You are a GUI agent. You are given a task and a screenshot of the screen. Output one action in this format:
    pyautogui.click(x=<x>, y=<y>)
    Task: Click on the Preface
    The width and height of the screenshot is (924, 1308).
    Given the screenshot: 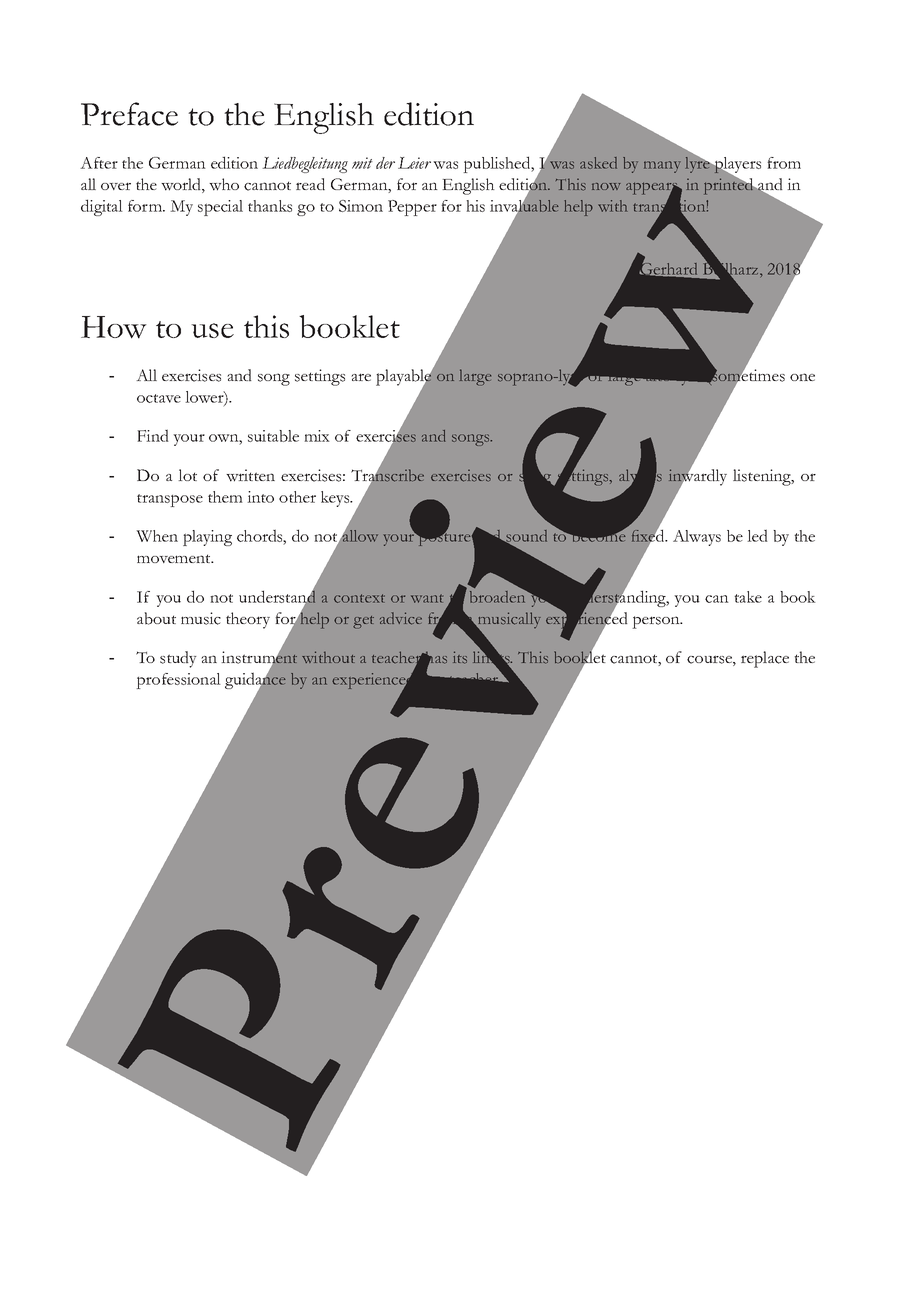 What is the action you would take?
    pyautogui.click(x=129, y=114)
